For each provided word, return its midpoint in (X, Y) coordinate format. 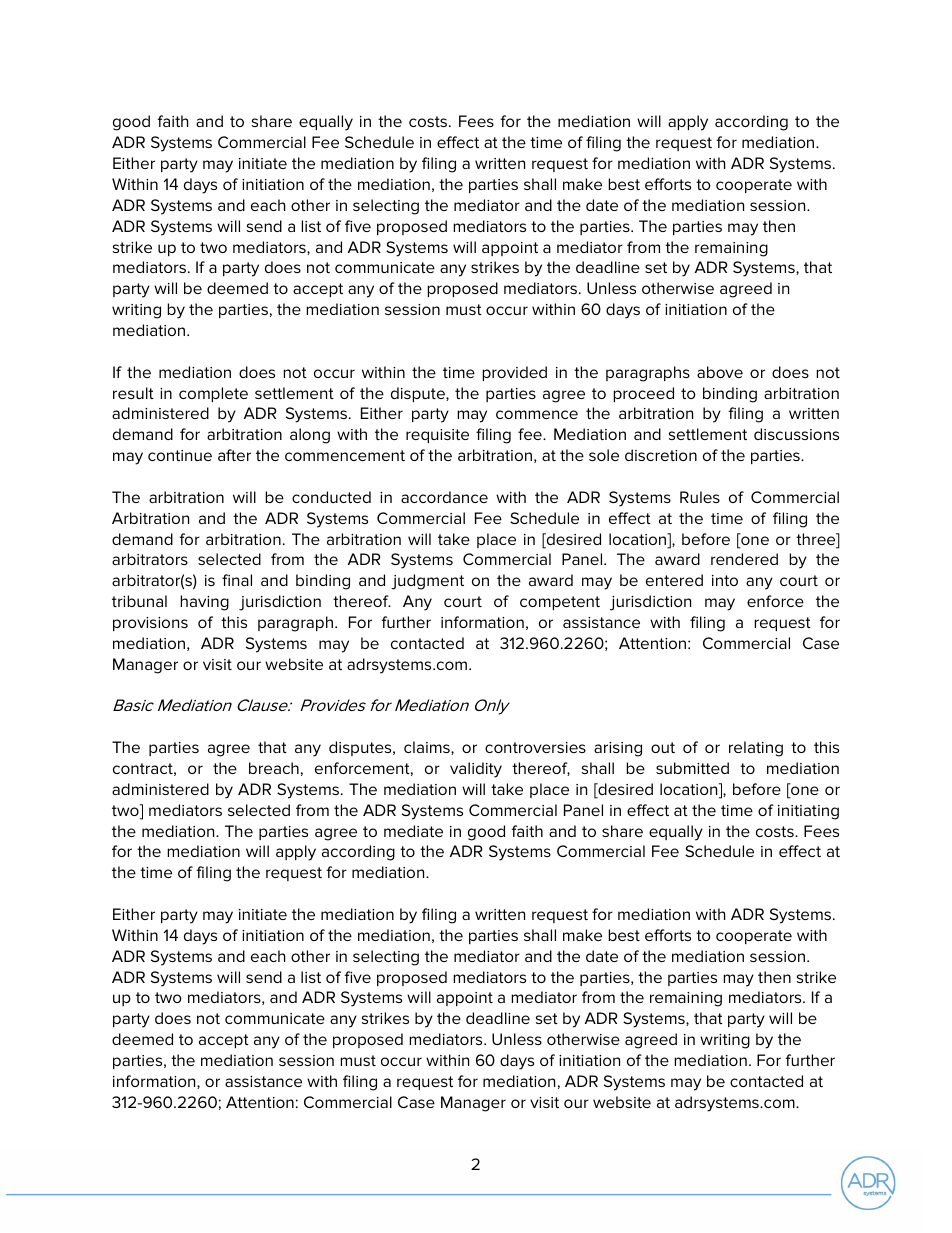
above (720, 372)
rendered (744, 559)
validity (476, 770)
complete (213, 394)
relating (756, 749)
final (237, 580)
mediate (413, 831)
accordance (444, 497)
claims (428, 748)
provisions (150, 624)
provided (514, 373)
